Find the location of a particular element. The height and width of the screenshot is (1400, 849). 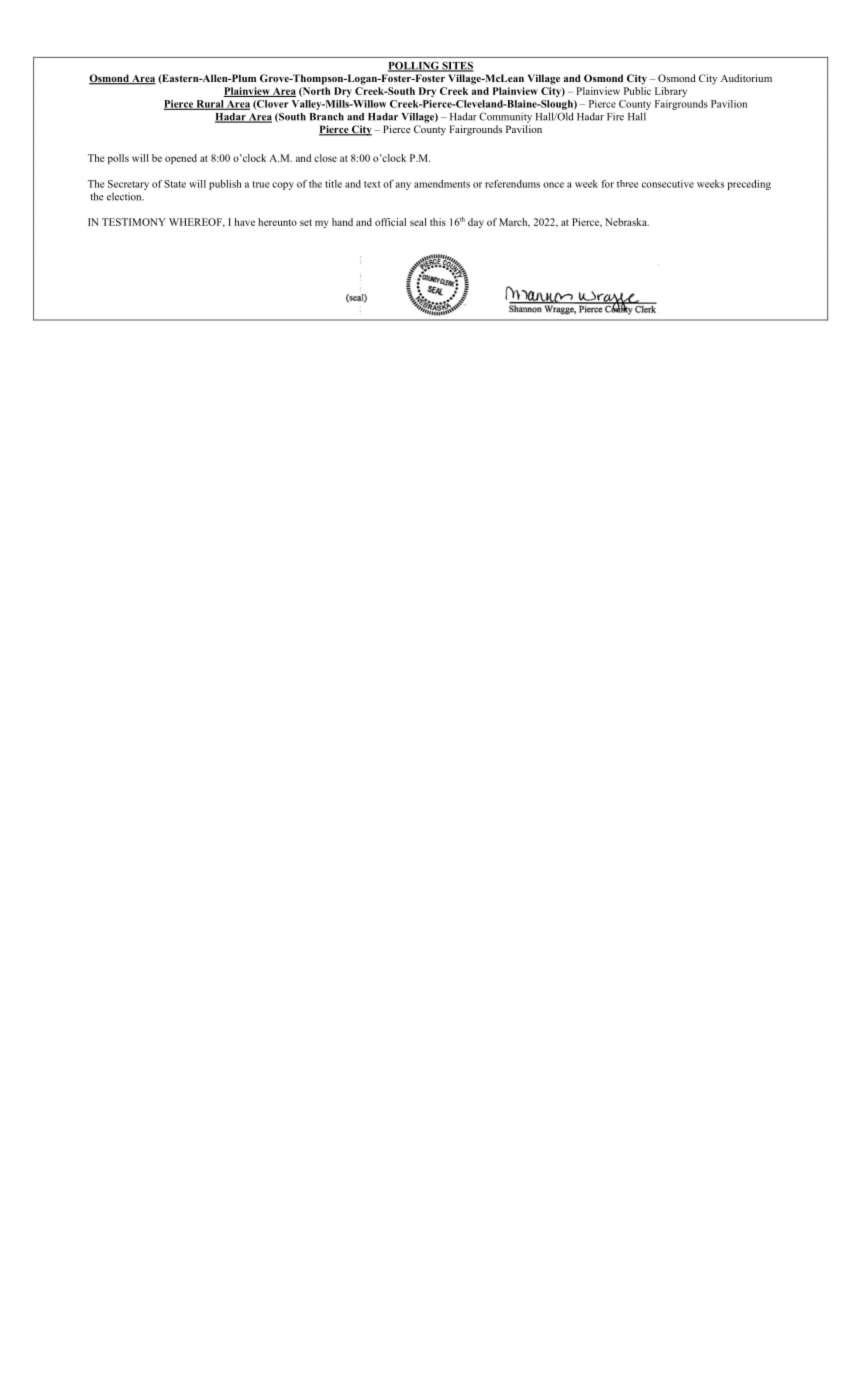

Public is located at coordinates (637, 89).
